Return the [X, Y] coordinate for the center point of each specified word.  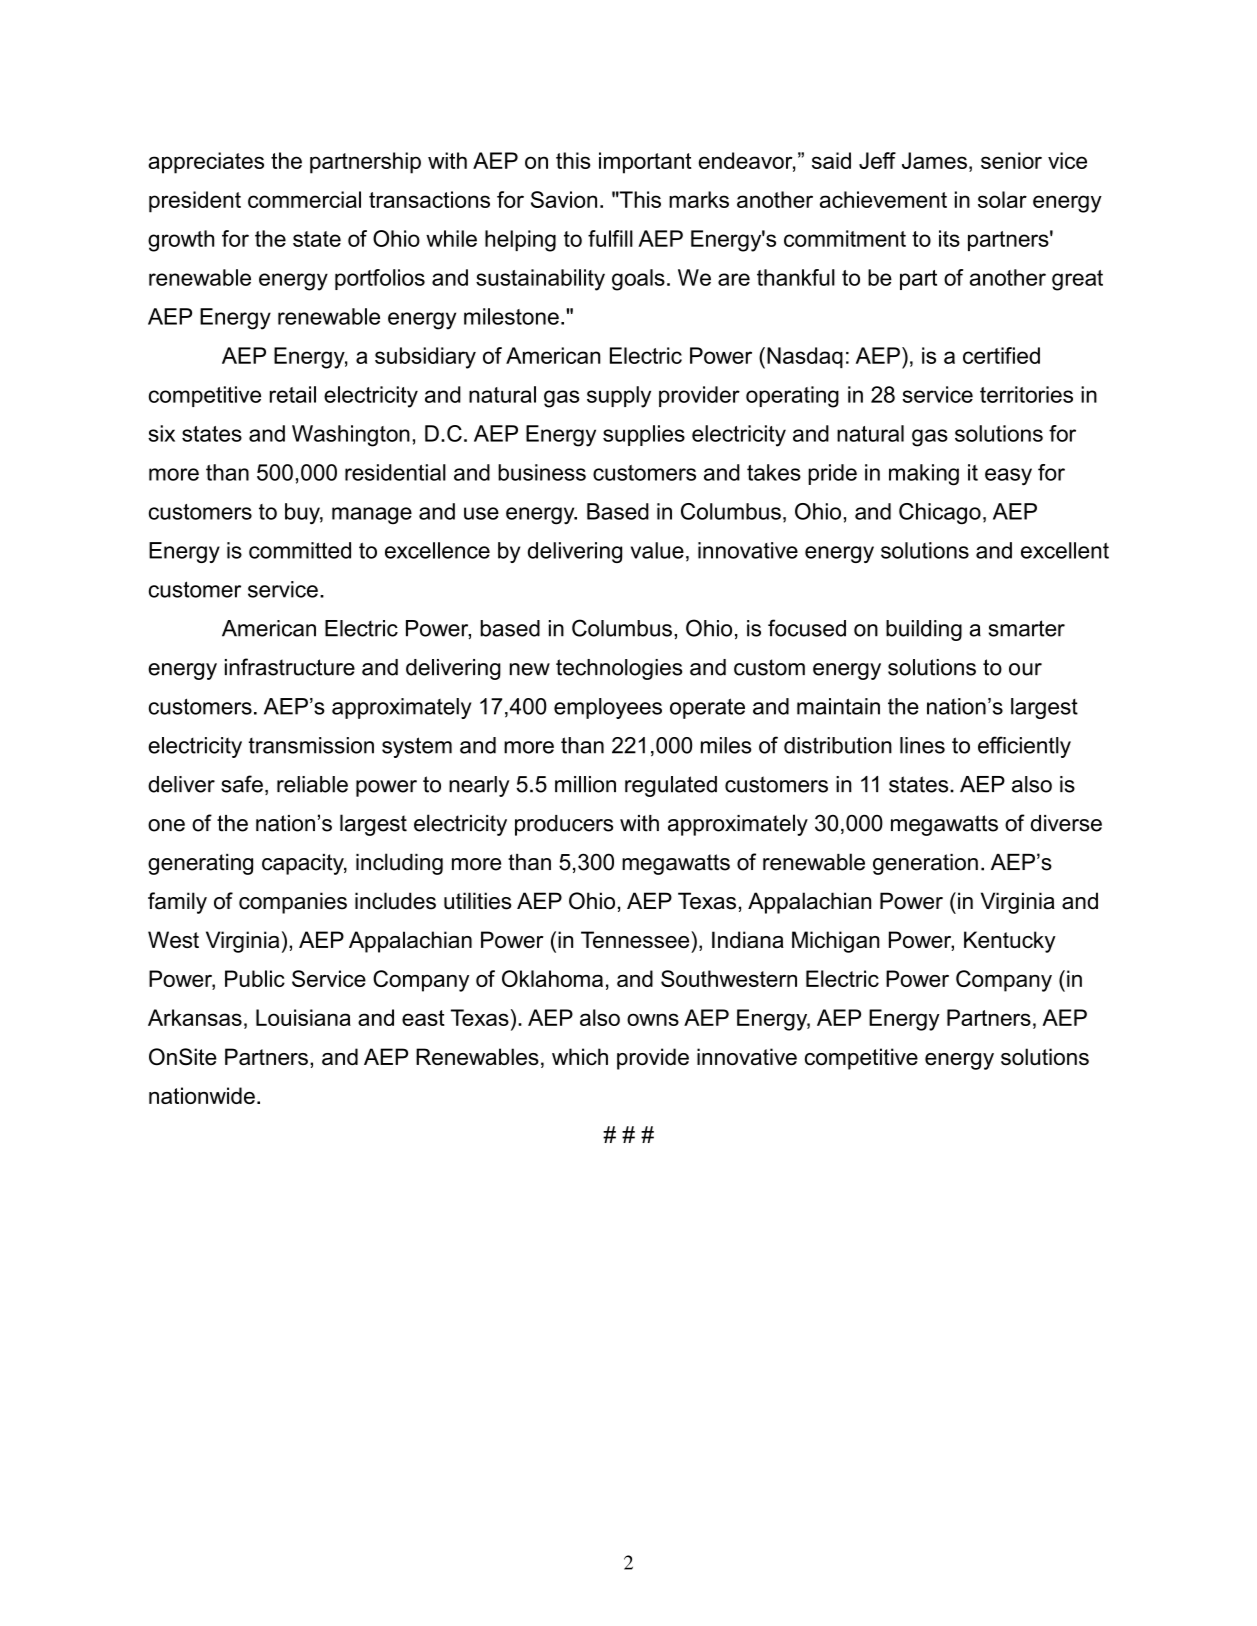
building [924, 630]
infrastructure [290, 667]
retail [293, 394]
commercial [304, 199]
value [657, 550]
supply [619, 397]
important [645, 163]
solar [1002, 199]
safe [242, 784]
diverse [1066, 823]
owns [653, 1019]
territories [1026, 394]
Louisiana [303, 1017]
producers [564, 825]
